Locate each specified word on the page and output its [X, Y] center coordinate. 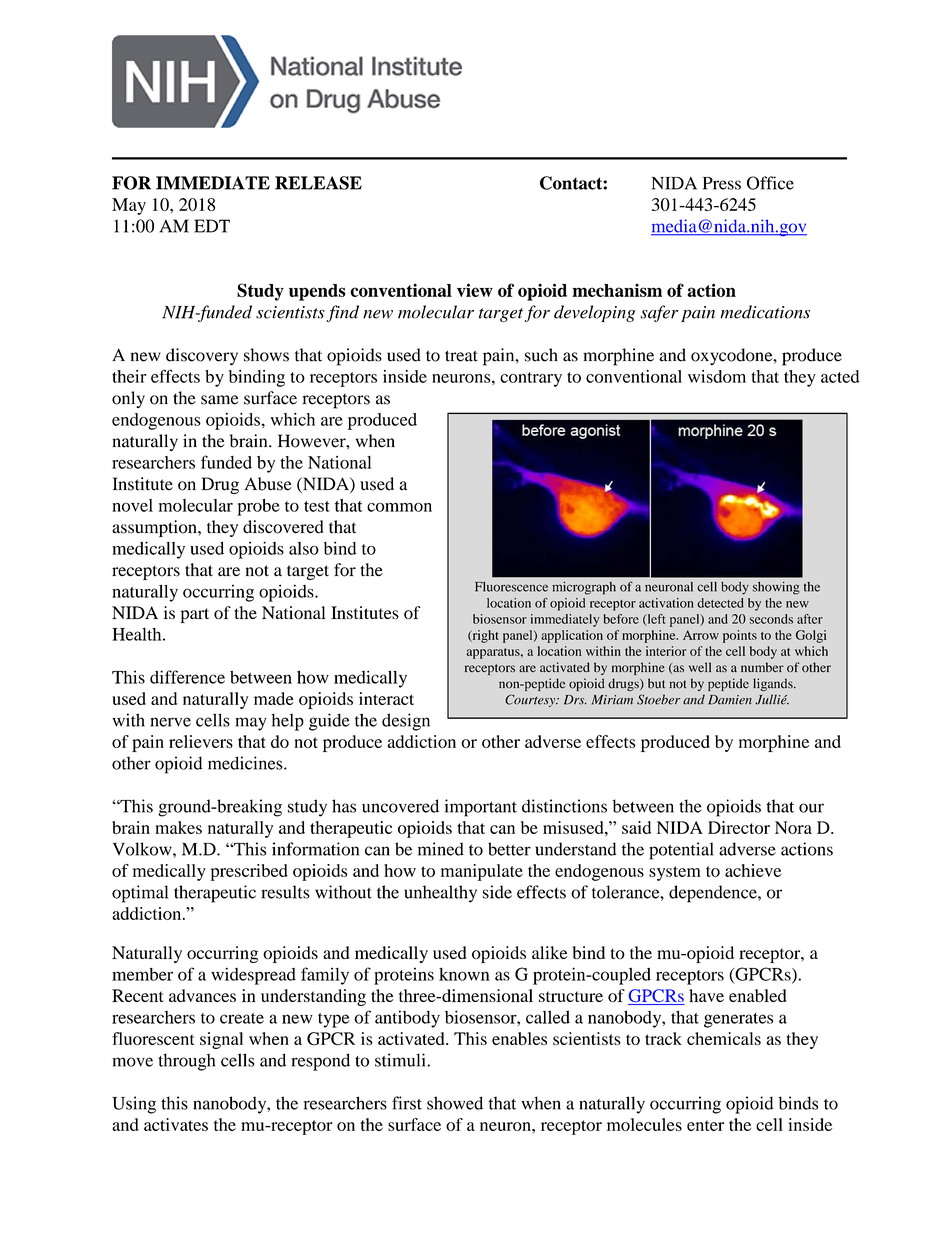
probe [258, 507]
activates [176, 1124]
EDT [212, 226]
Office [770, 183]
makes [178, 827]
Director [739, 827]
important [481, 808]
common [399, 507]
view [475, 290]
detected [720, 603]
